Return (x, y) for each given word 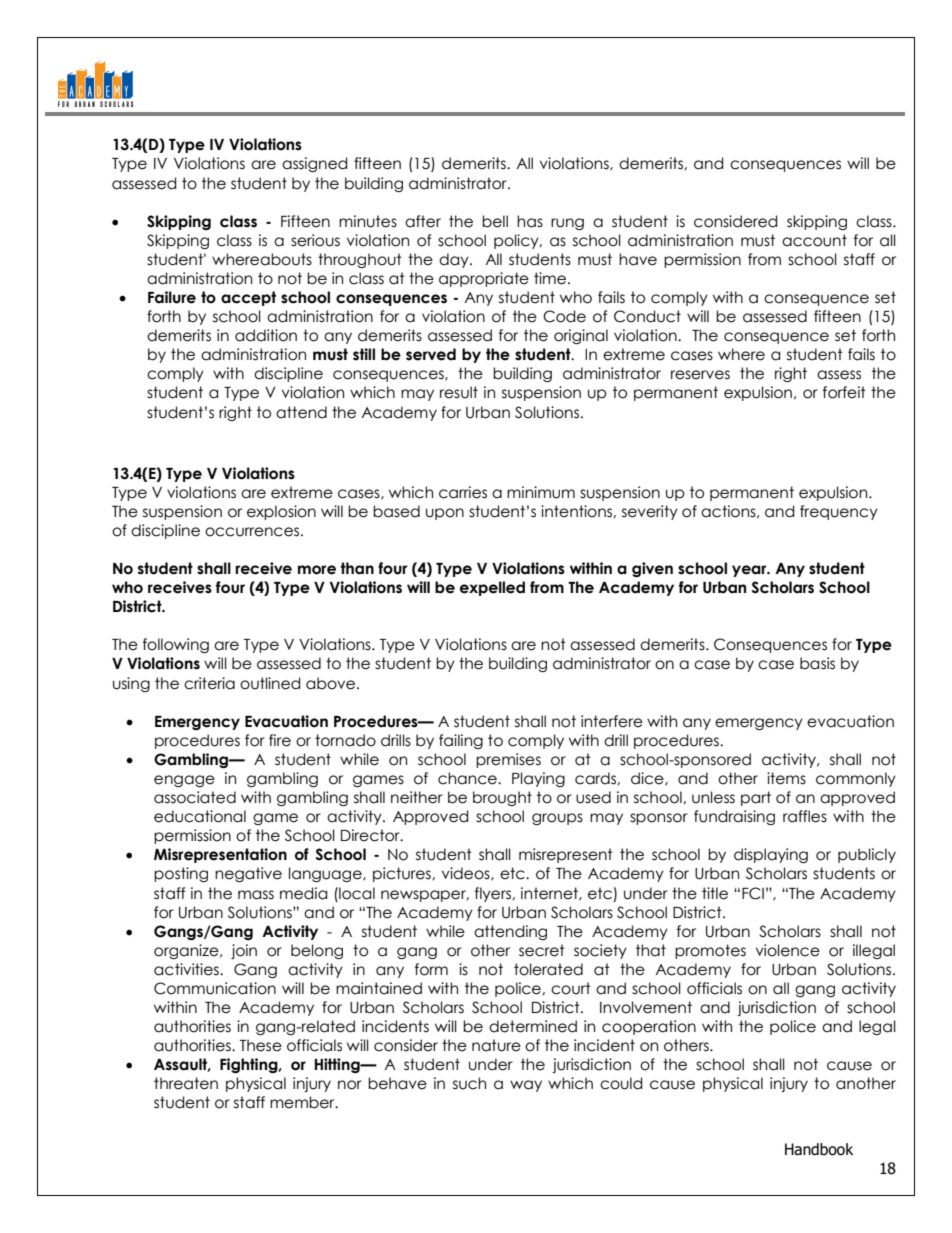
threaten (186, 1083)
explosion (281, 512)
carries (463, 492)
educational (200, 816)
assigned (314, 164)
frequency (839, 512)
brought (502, 798)
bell (495, 221)
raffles (805, 816)
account (814, 240)
